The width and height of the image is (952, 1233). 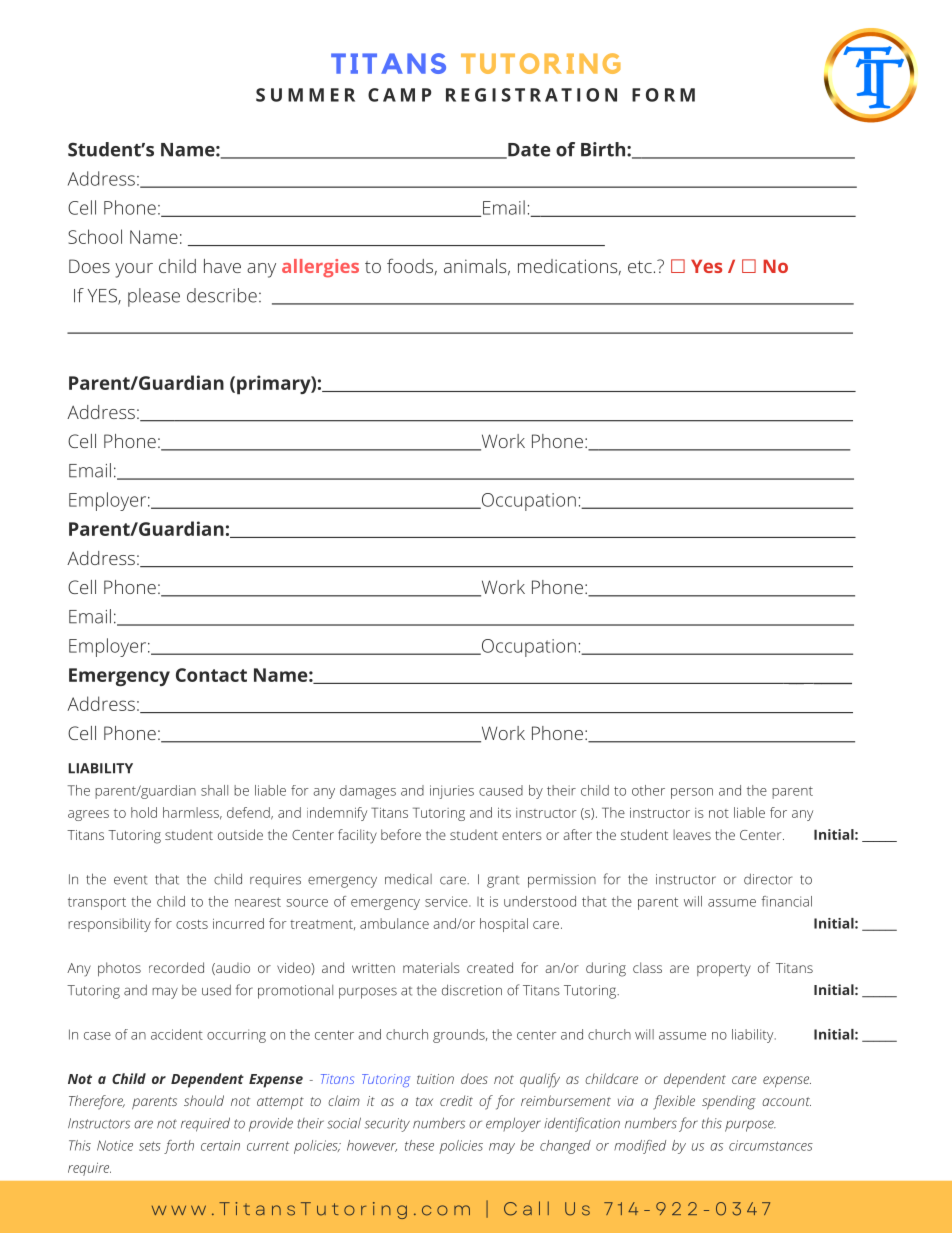 What do you see at coordinates (424, 1101) in the image?
I see `tax` at bounding box center [424, 1101].
